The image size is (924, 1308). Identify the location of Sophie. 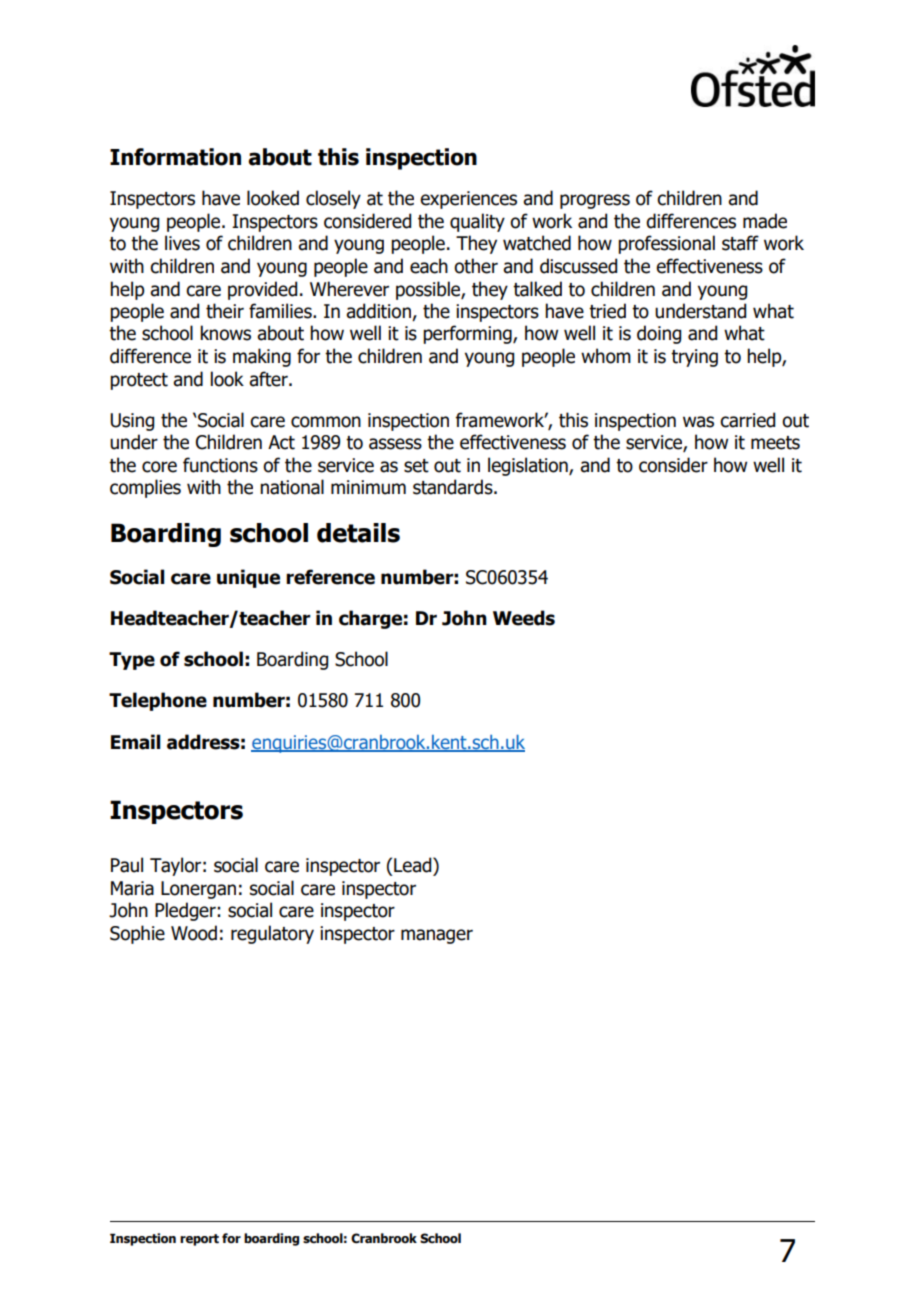
(137, 934).
